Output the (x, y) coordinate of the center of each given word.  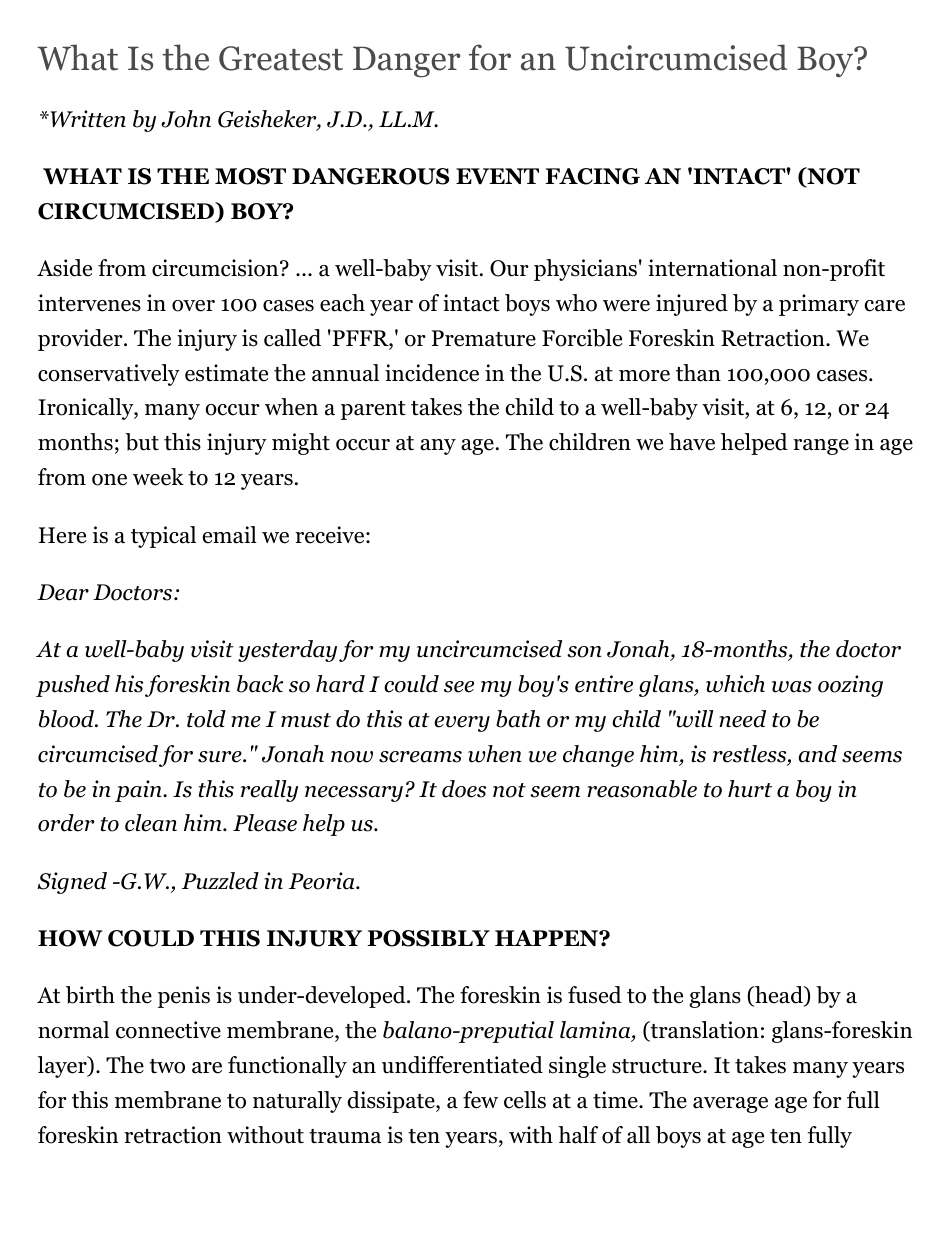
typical (163, 537)
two (167, 1066)
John (186, 119)
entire (604, 684)
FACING (592, 176)
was (792, 687)
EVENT (497, 176)
